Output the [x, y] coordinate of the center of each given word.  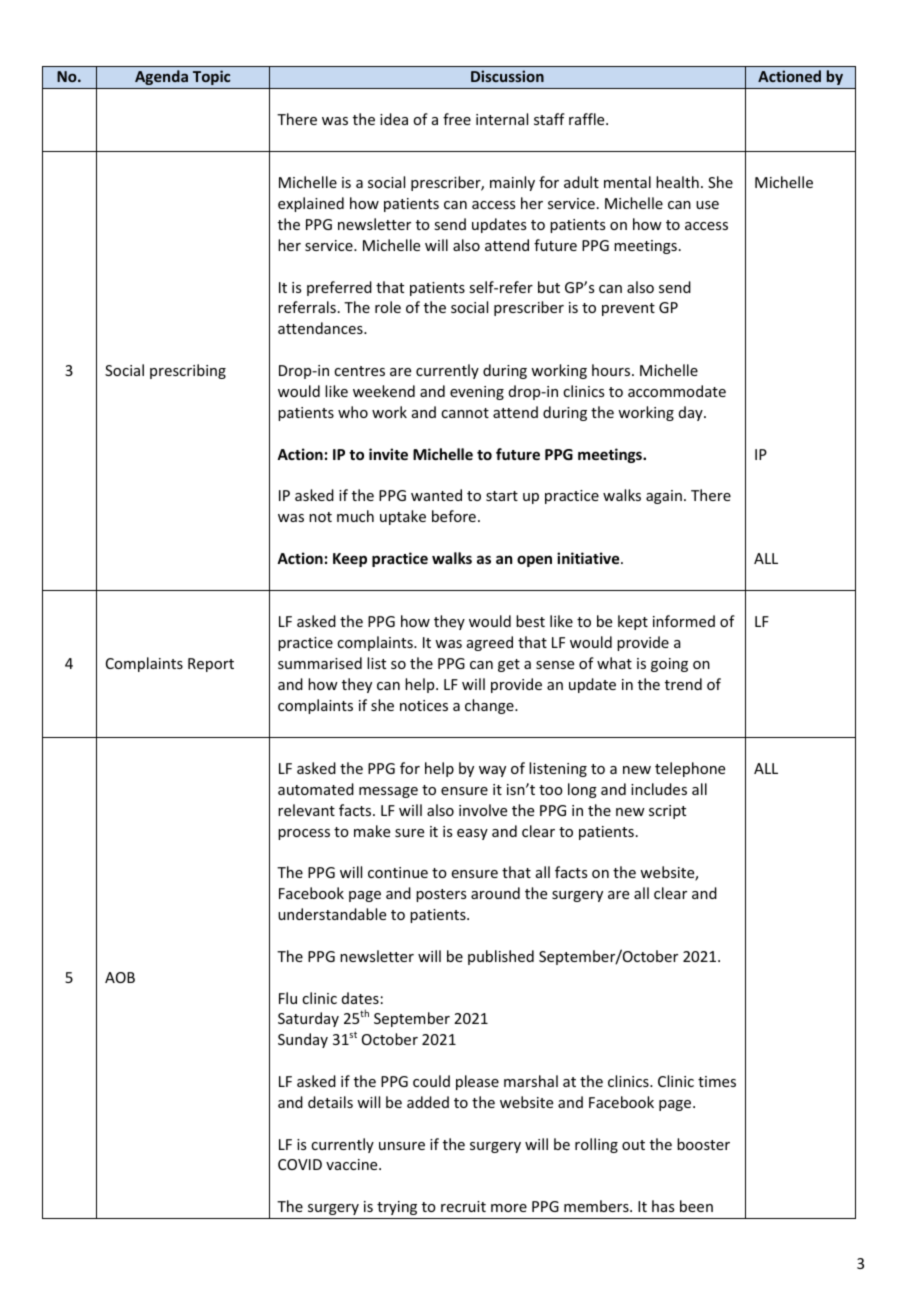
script [667, 812]
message [388, 792]
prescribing [188, 371]
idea [394, 119]
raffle [588, 119]
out [633, 1145]
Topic [211, 77]
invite [388, 454]
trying [397, 1208]
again [664, 497]
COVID [300, 1164]
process [304, 834]
